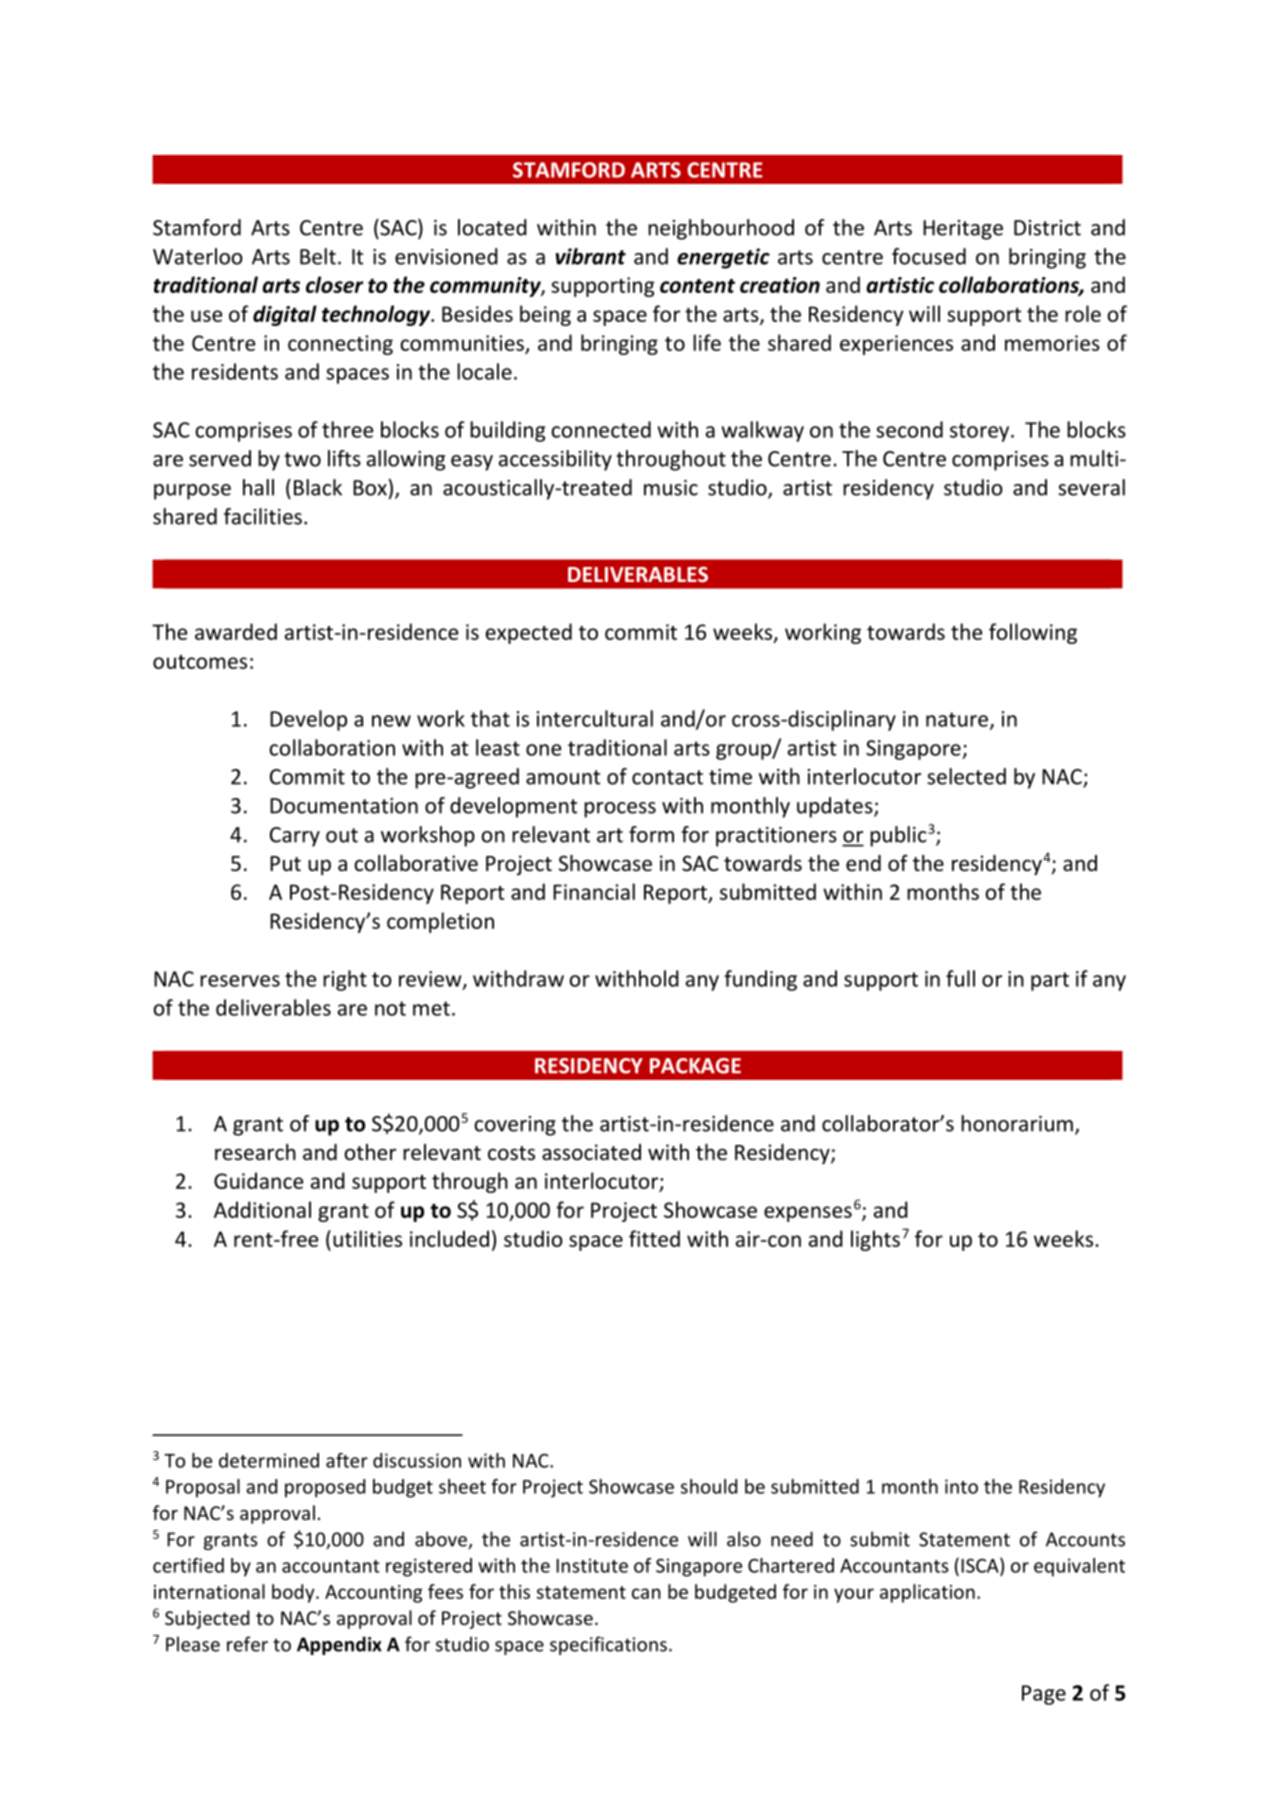 The image size is (1281, 1812). I want to click on Heritage, so click(963, 230).
